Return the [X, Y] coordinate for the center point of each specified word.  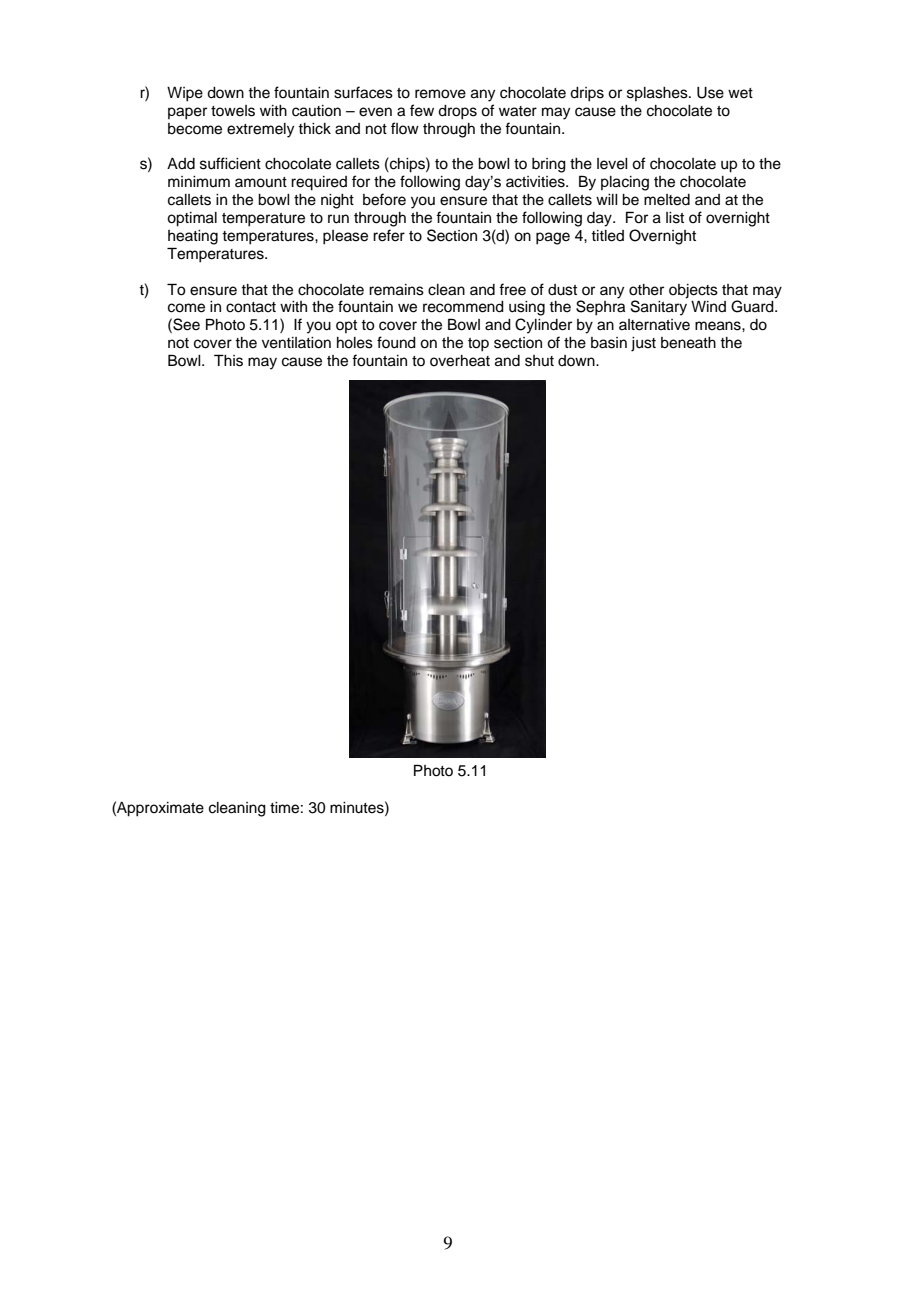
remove [440, 94]
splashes [658, 94]
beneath [688, 343]
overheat [460, 361]
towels [233, 111]
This [228, 360]
